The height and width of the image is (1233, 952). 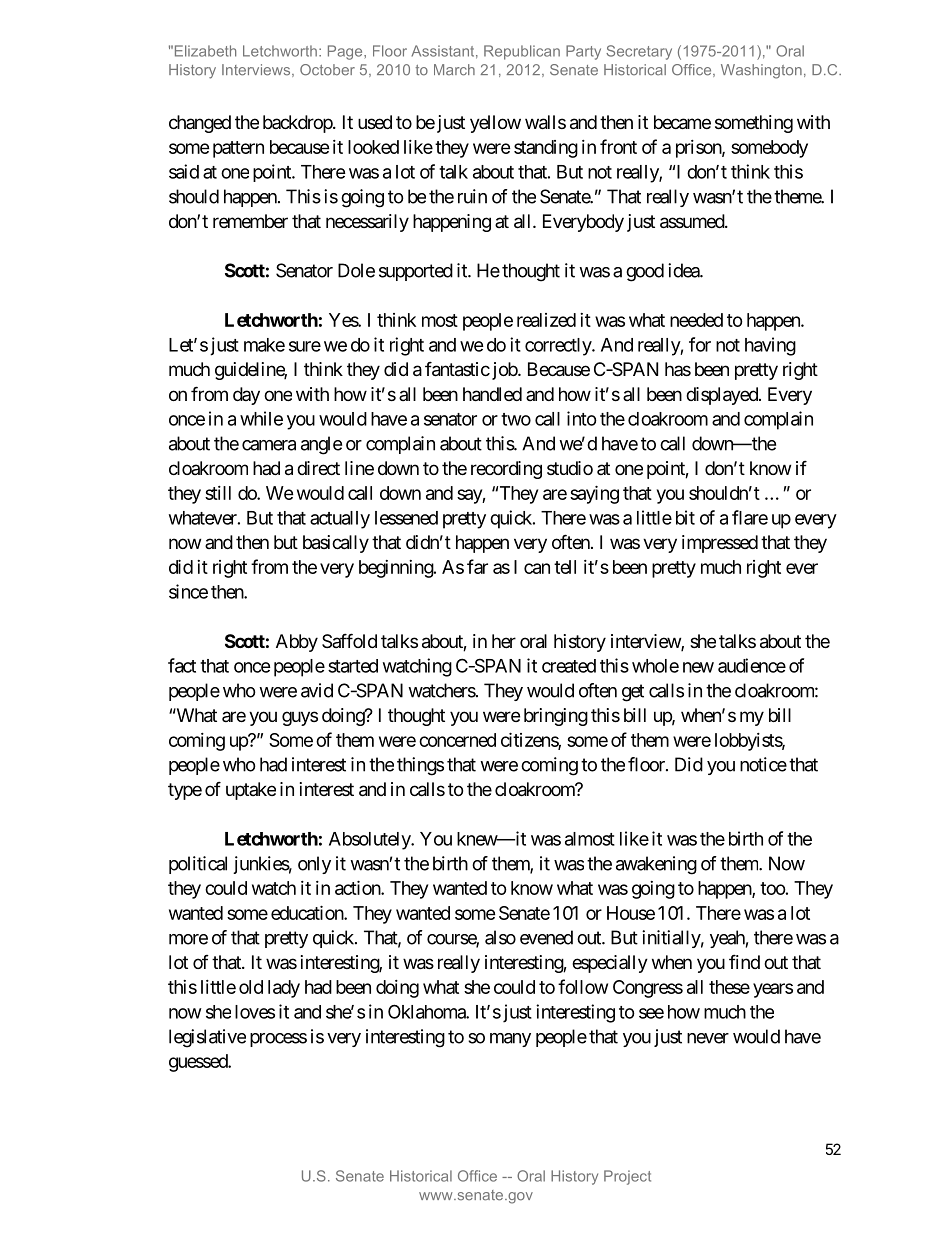 What do you see at coordinates (200, 124) in the image?
I see `changed` at bounding box center [200, 124].
